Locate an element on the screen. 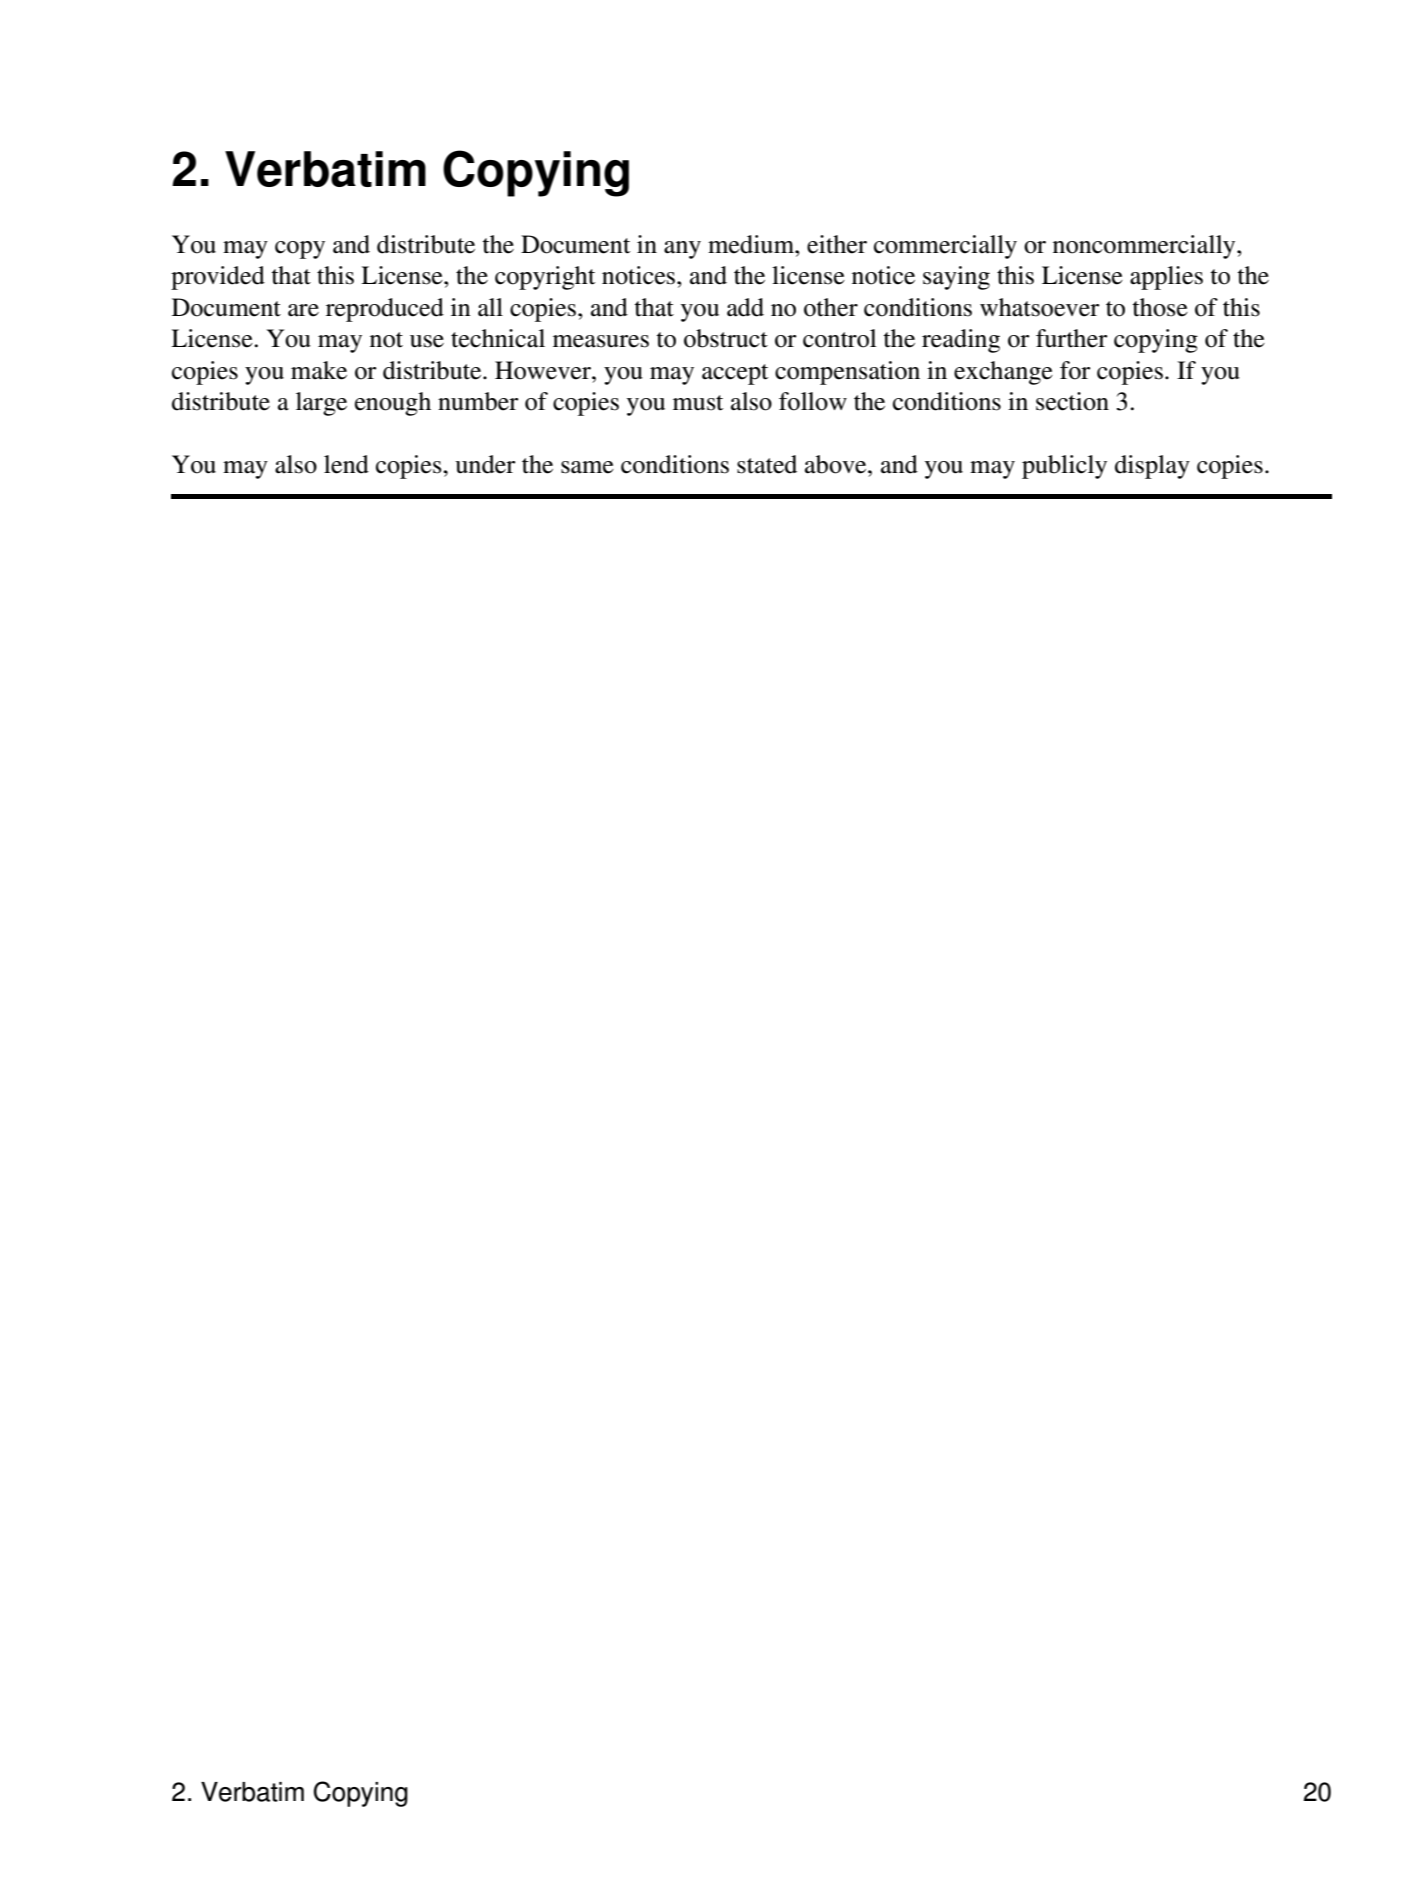 This screenshot has height=1887, width=1418. stated is located at coordinates (767, 464).
